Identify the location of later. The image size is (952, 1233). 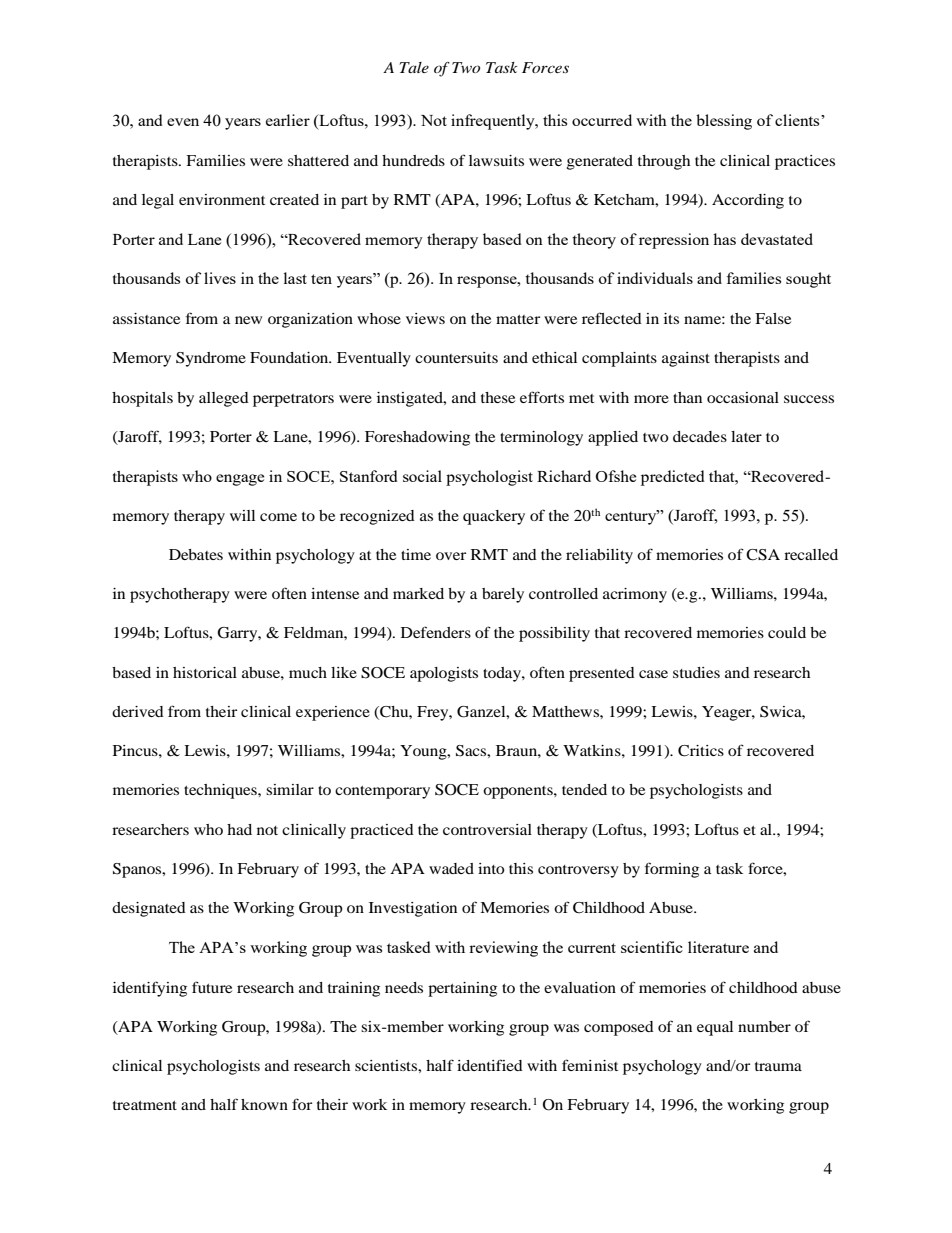
(746, 436).
